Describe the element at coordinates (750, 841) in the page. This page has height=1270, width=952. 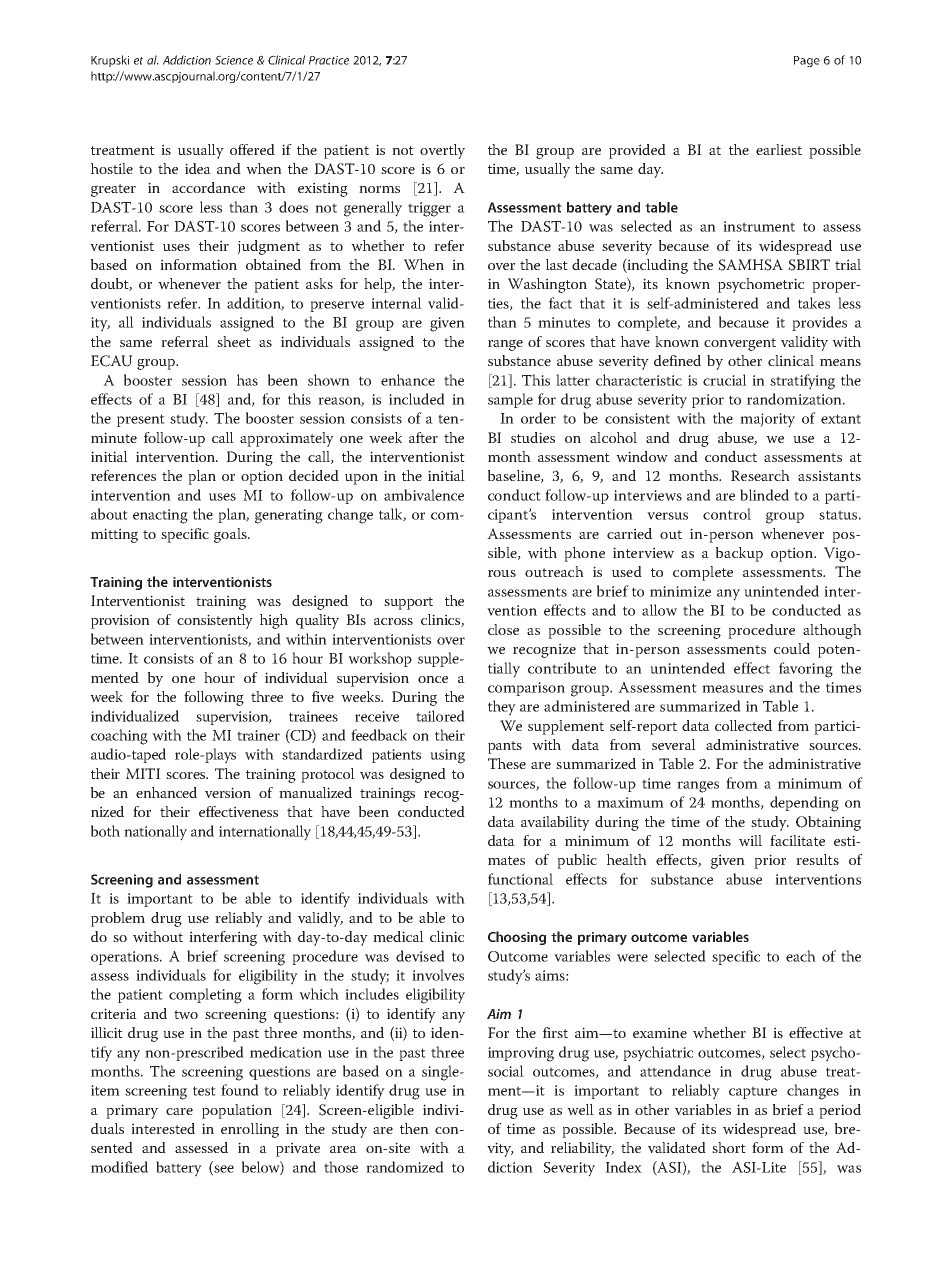
I see `will` at that location.
